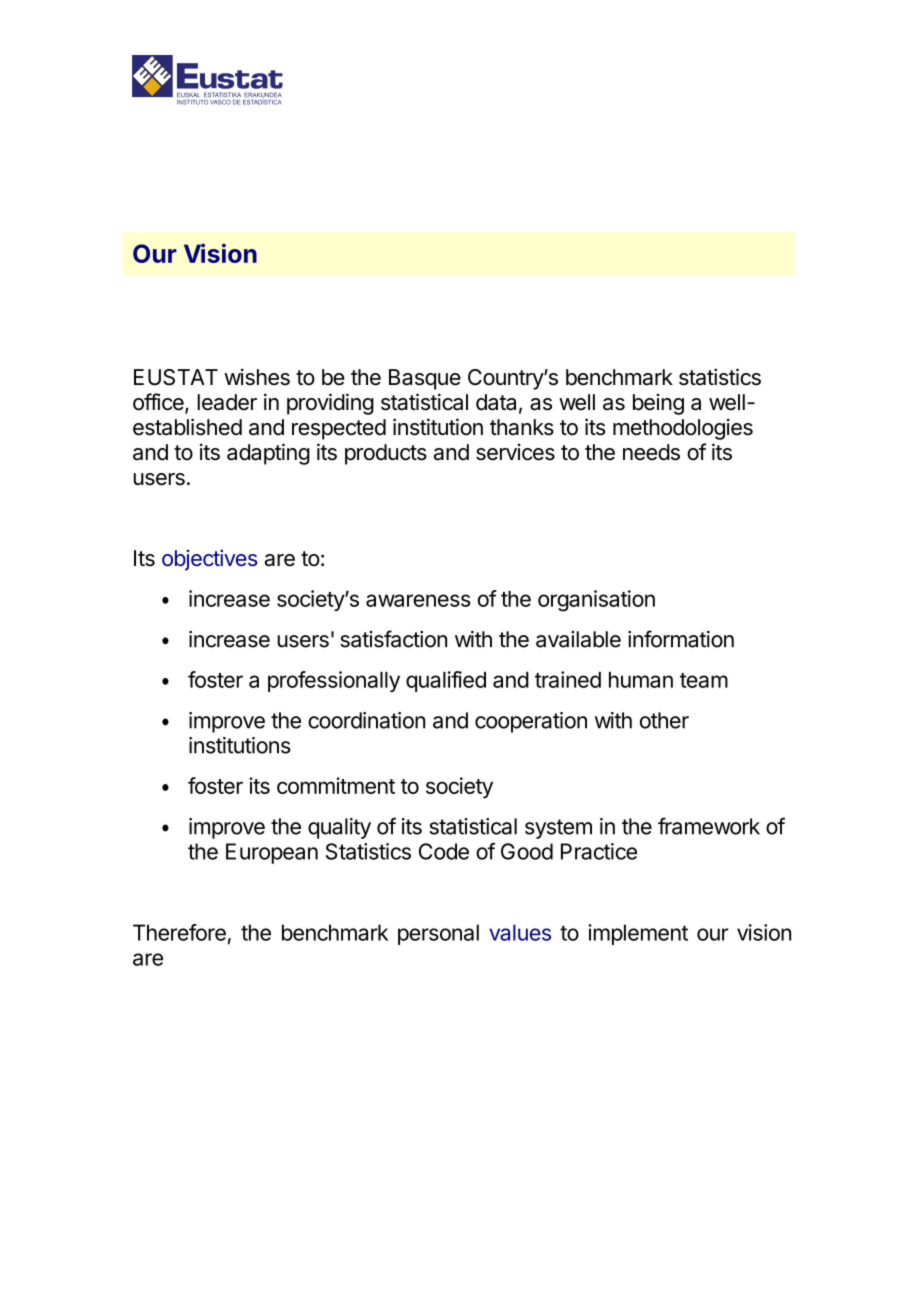 The height and width of the screenshot is (1308, 924). Describe the element at coordinates (425, 379) in the screenshot. I see `Basque` at that location.
